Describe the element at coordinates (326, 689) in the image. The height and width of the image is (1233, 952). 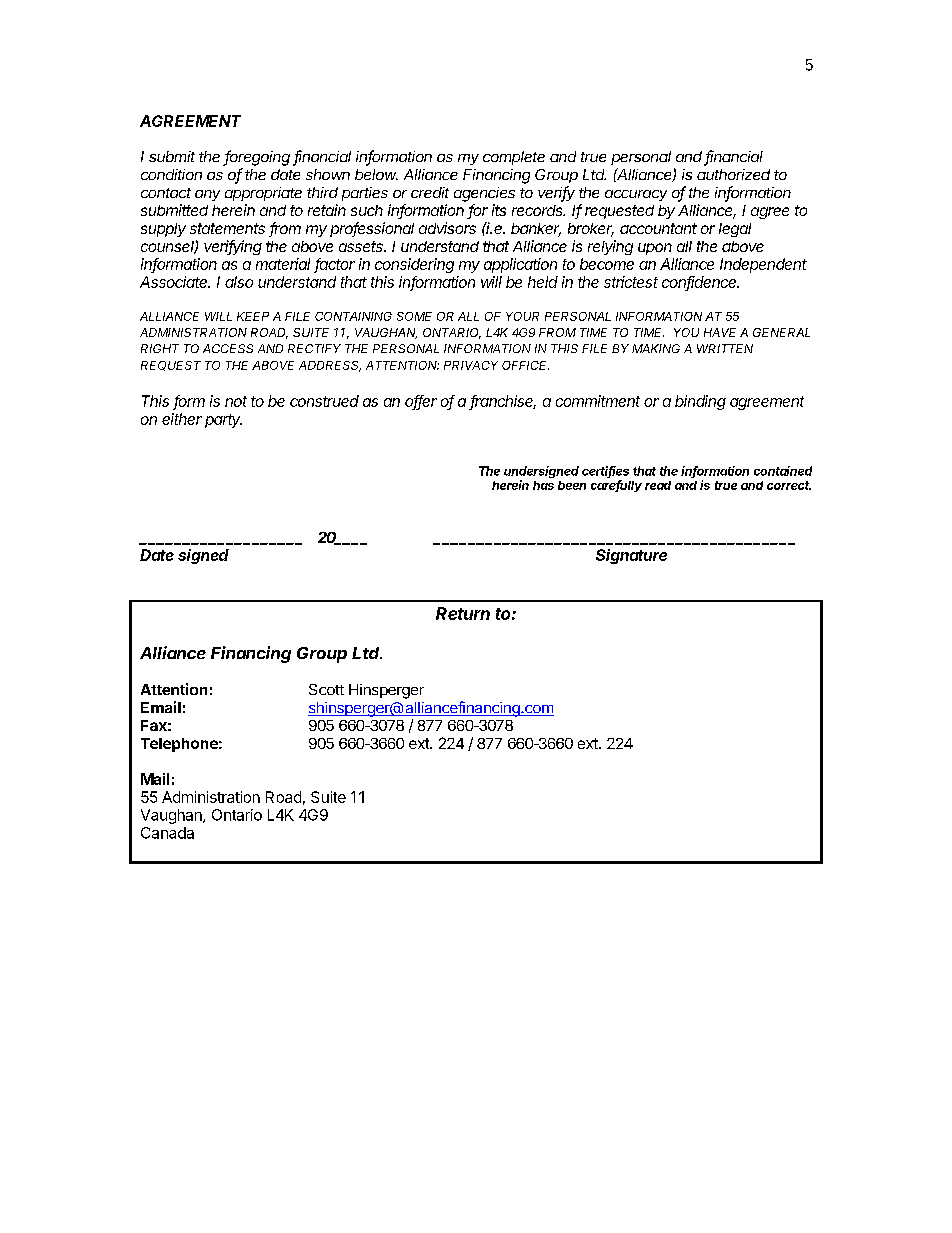
I see `Scott` at that location.
